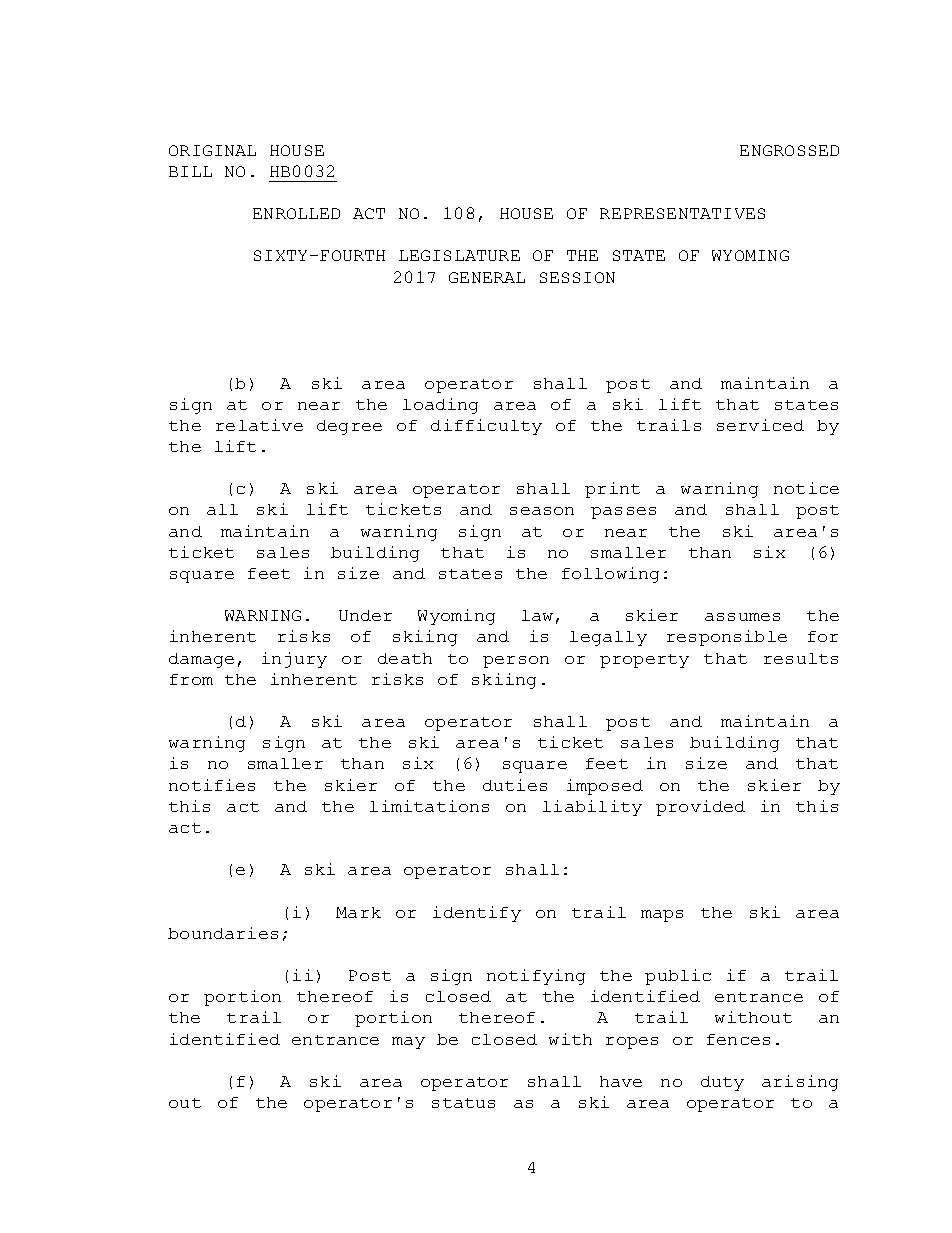 The height and width of the screenshot is (1233, 952). Describe the element at coordinates (212, 785) in the screenshot. I see `notifies` at that location.
